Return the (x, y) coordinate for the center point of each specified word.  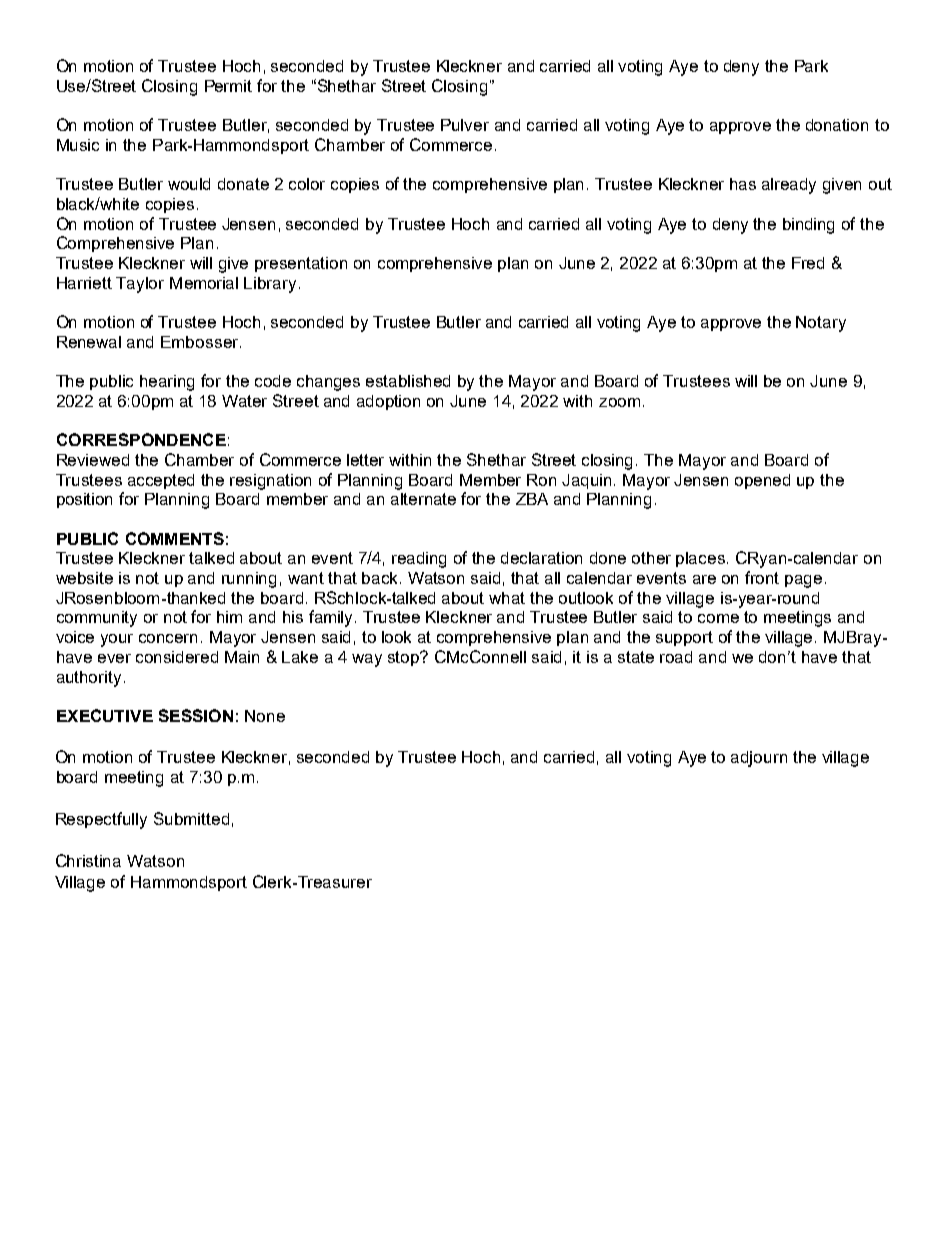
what (507, 598)
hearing (167, 383)
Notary (821, 324)
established (408, 381)
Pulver (465, 125)
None (265, 716)
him (229, 617)
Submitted (191, 818)
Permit (228, 86)
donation (837, 125)
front (762, 577)
